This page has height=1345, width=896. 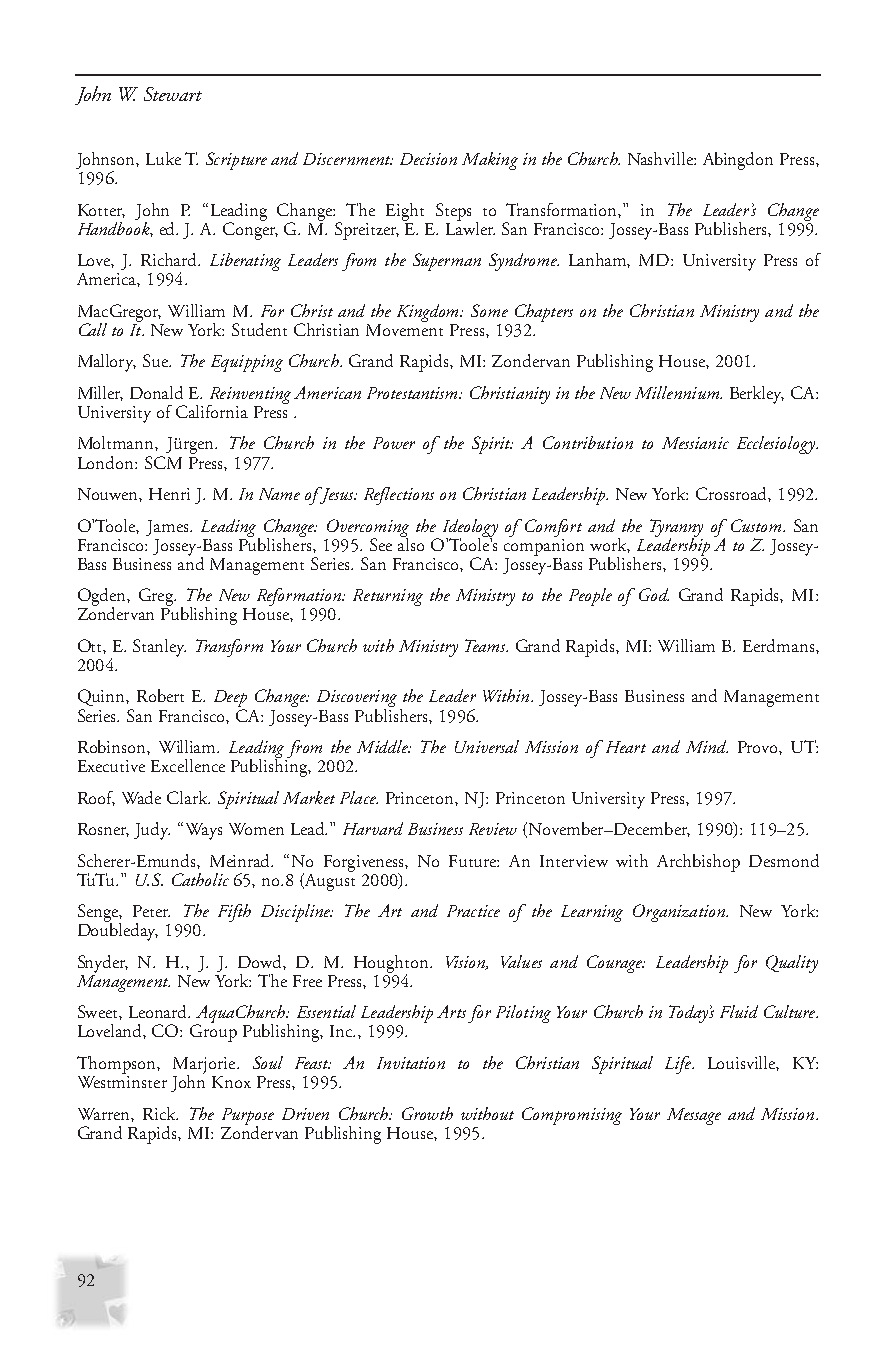 I want to click on Stewart, so click(x=173, y=94).
